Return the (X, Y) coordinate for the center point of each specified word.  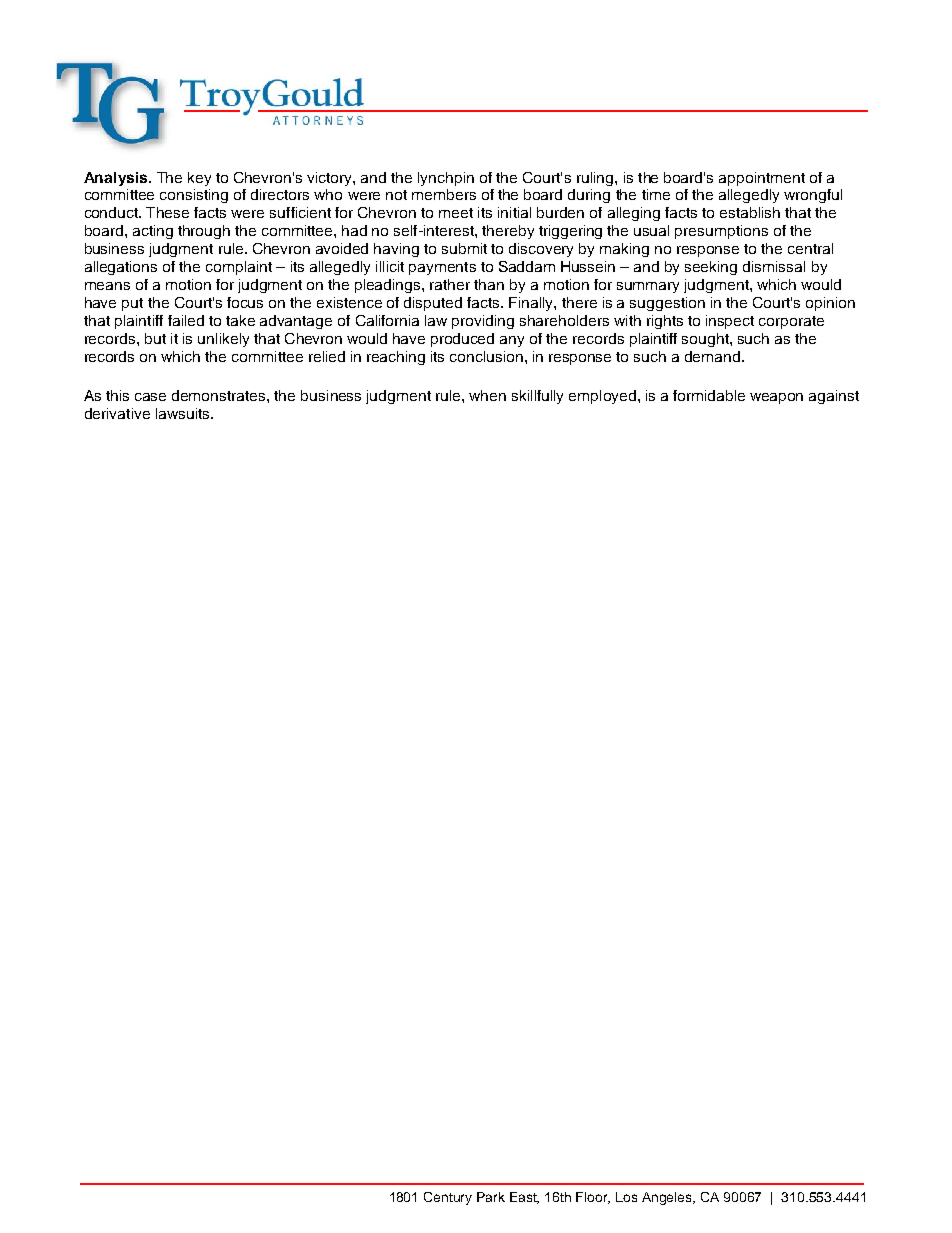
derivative (117, 413)
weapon (776, 398)
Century (448, 1198)
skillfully (537, 397)
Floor (593, 1198)
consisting (194, 196)
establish (750, 212)
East (524, 1198)
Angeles (668, 1198)
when (487, 395)
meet (456, 213)
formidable (709, 395)
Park (491, 1197)
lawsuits (184, 413)
